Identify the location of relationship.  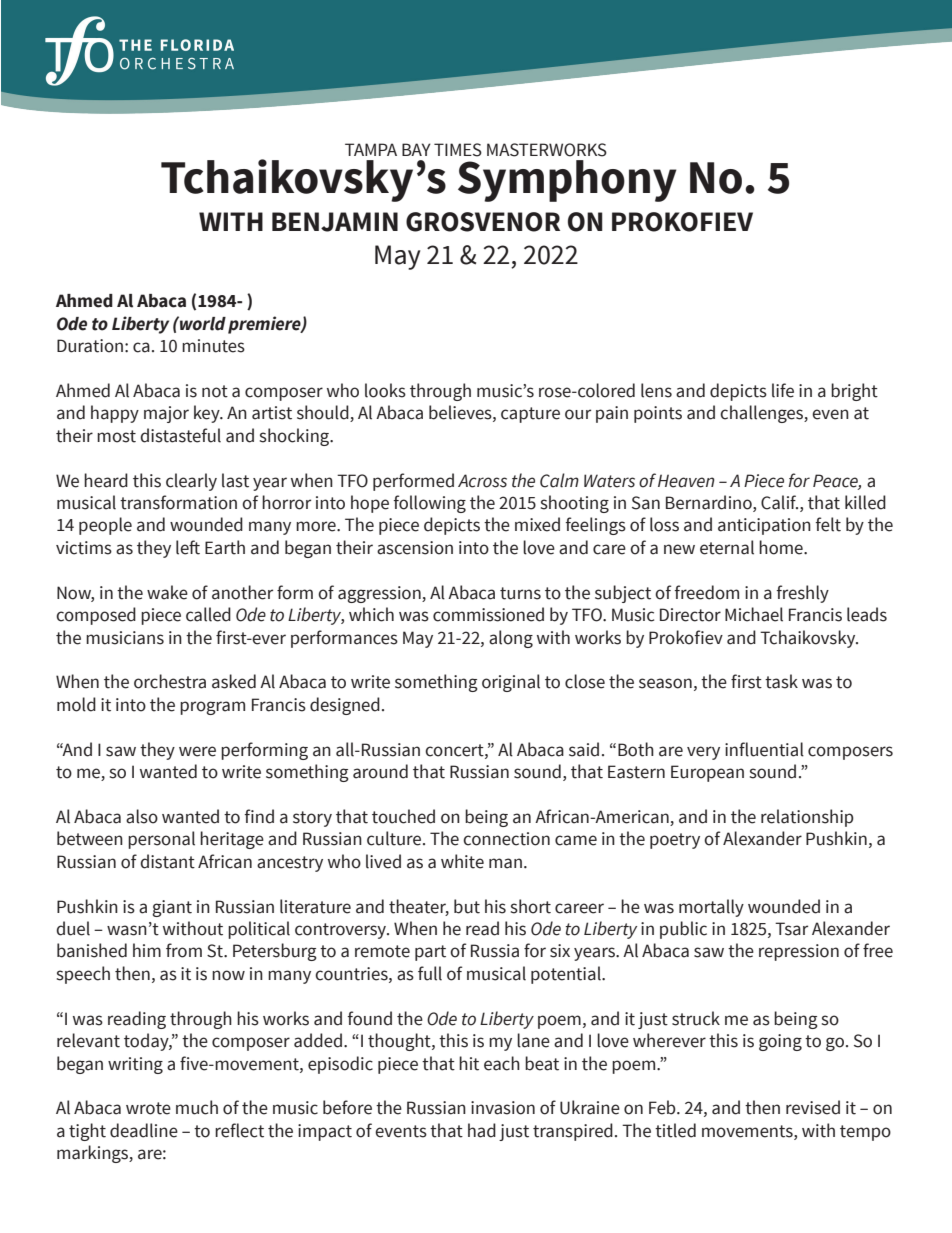
(807, 818).
